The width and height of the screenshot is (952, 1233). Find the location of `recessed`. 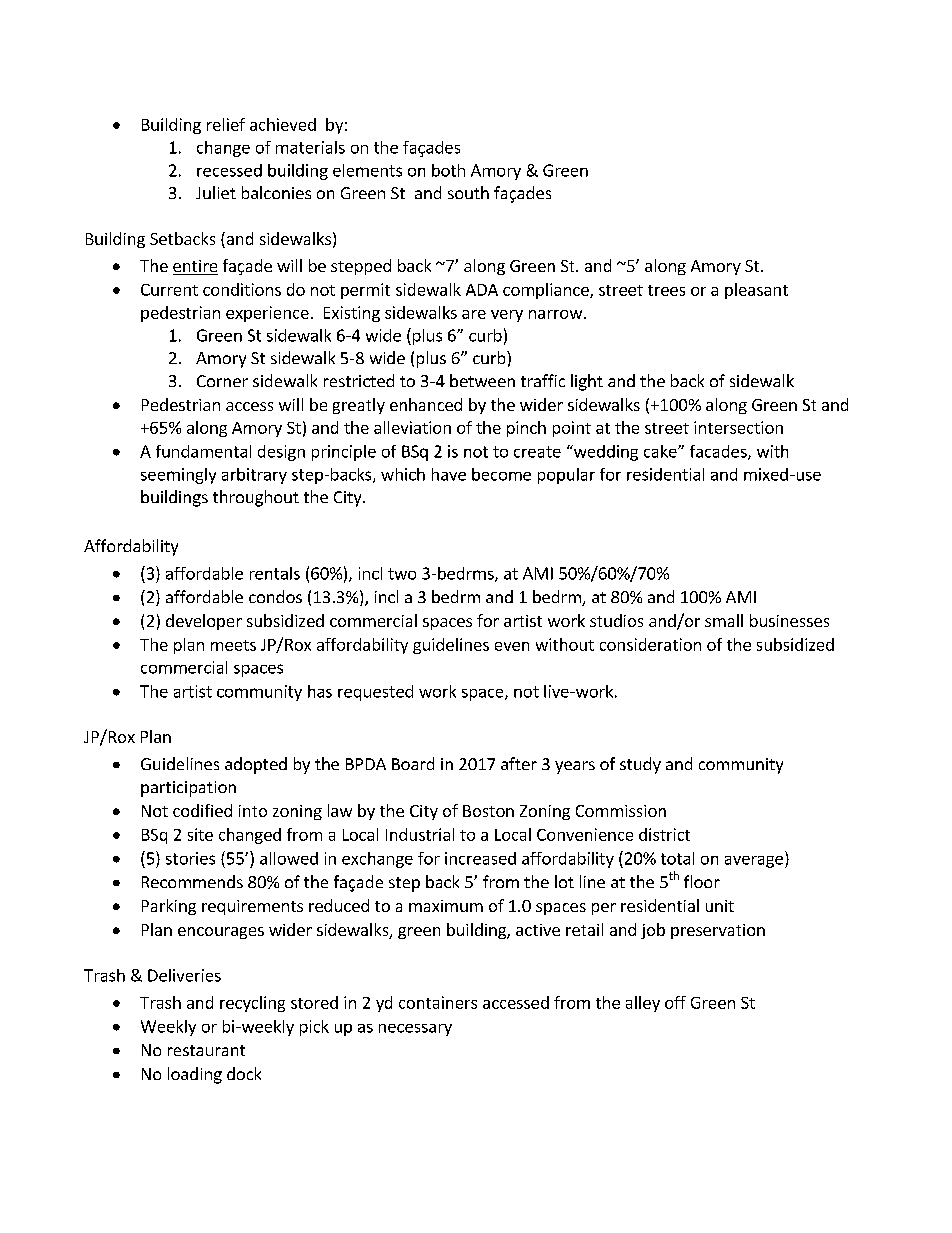

recessed is located at coordinates (229, 170).
